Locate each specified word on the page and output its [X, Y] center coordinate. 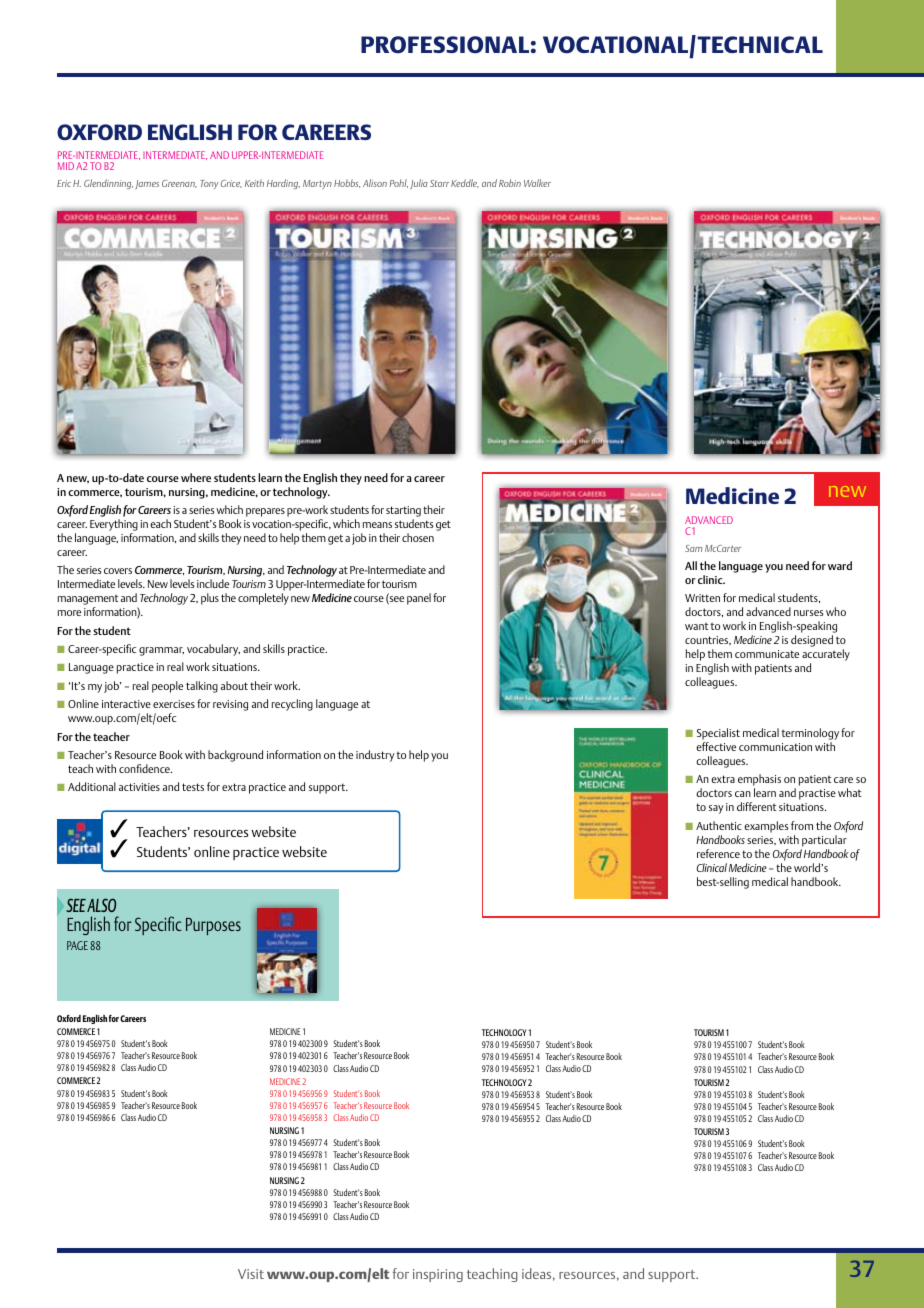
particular [824, 841]
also [101, 905]
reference [718, 853]
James [147, 184]
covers [118, 571]
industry [375, 756]
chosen [418, 537]
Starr [439, 183]
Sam [694, 548]
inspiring [438, 1275]
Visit [251, 1274]
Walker [537, 183]
